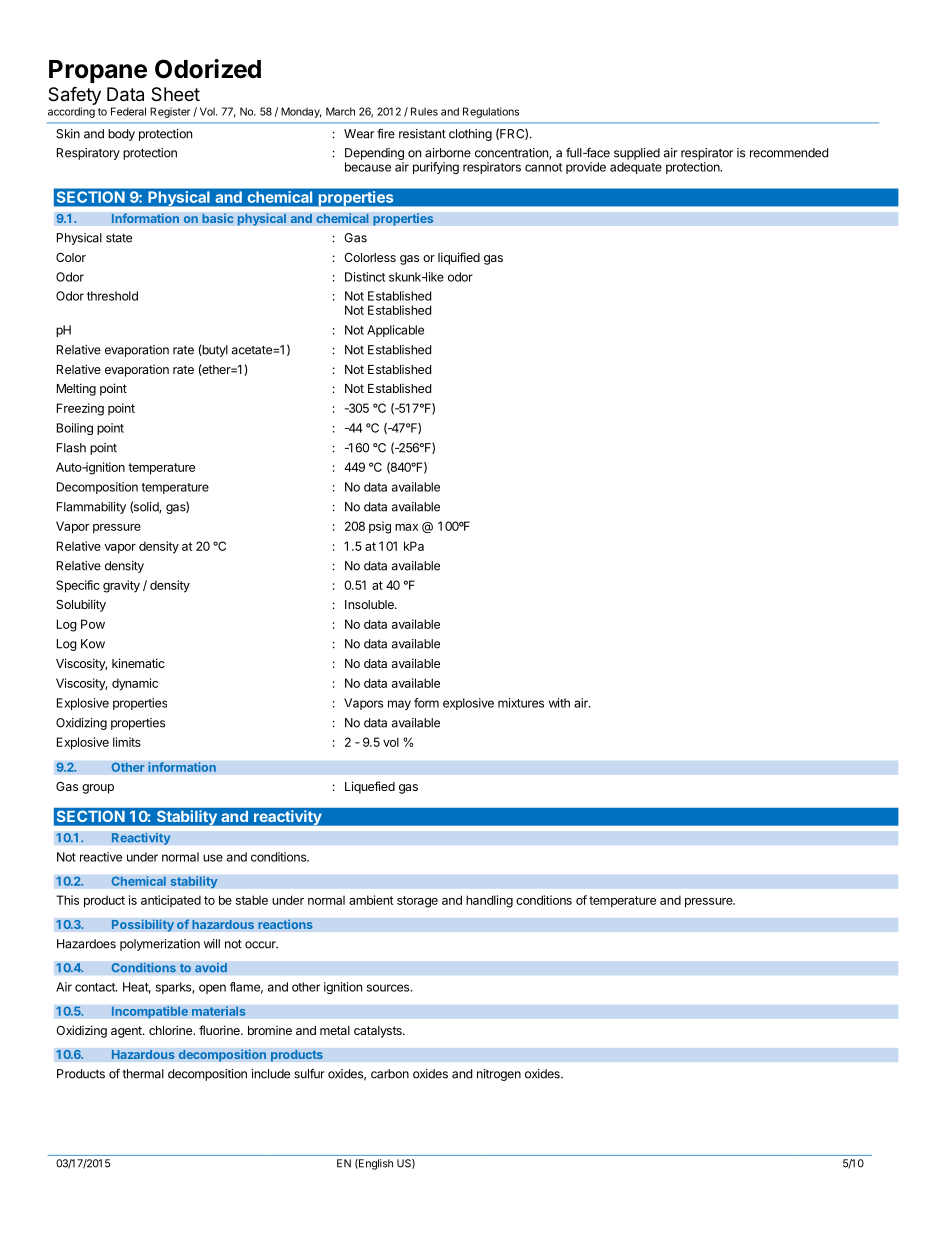 This page has width=952, height=1233. I want to click on supplied, so click(637, 154).
